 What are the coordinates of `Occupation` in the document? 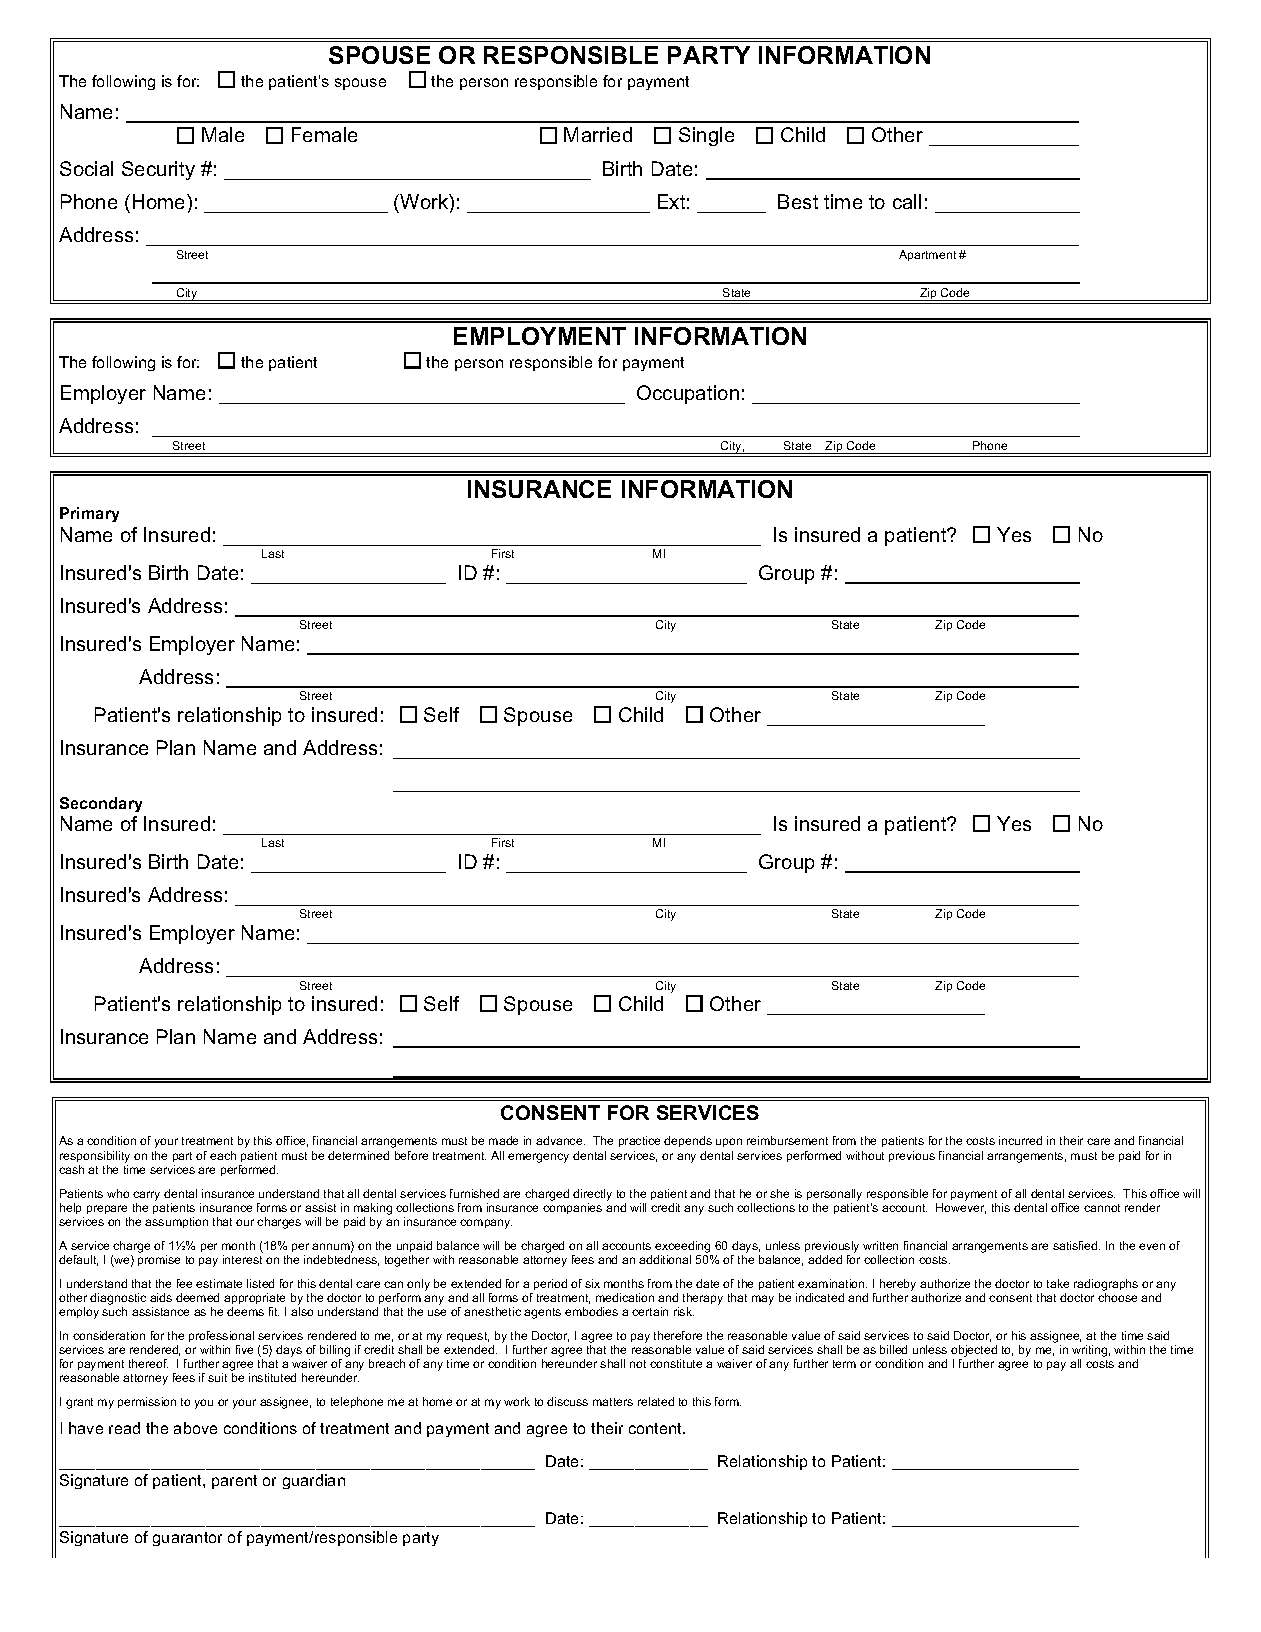 It's located at (688, 394).
